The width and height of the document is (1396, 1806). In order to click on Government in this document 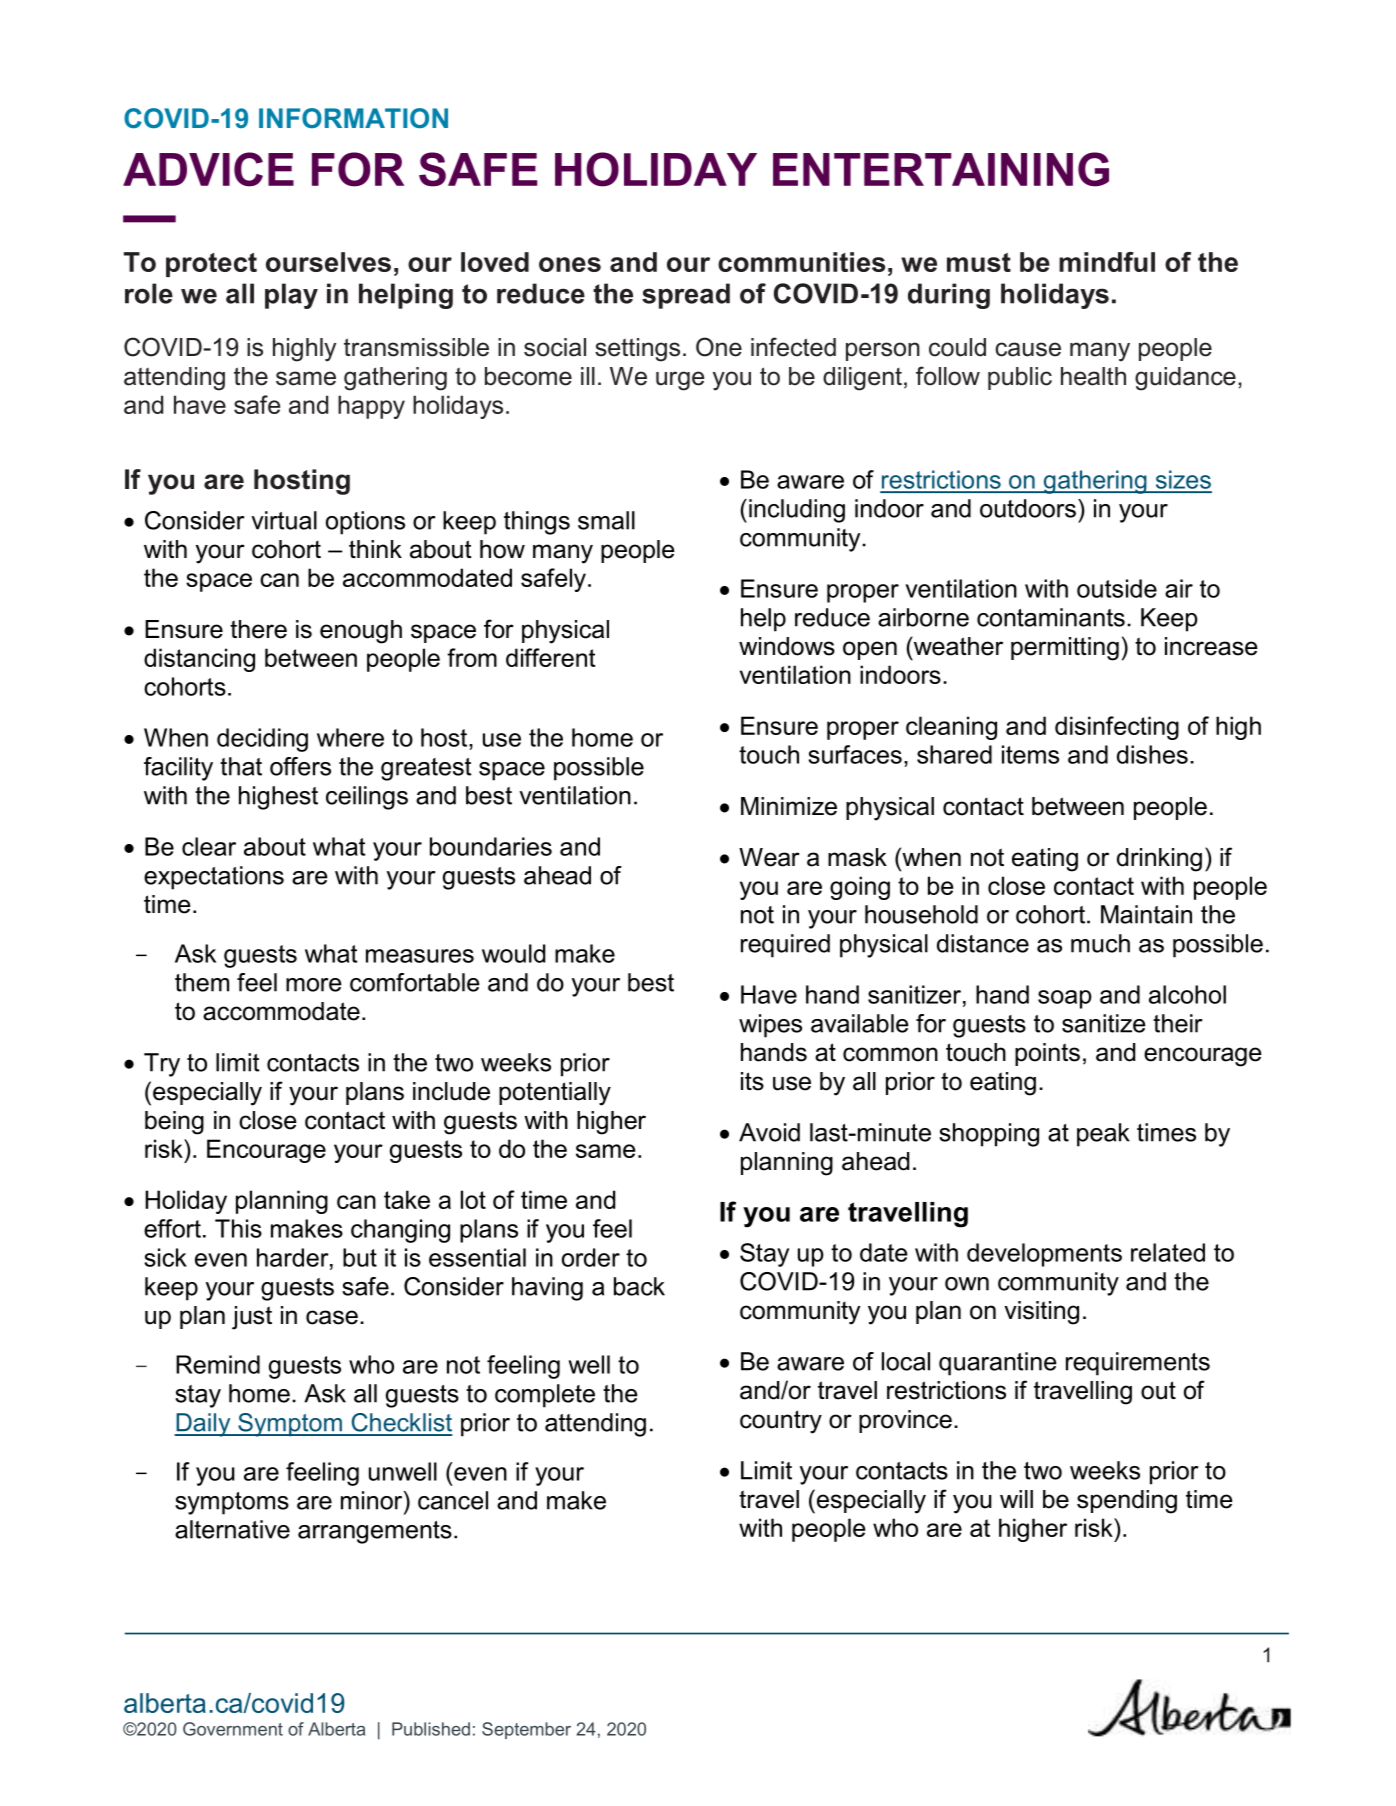, I will do `click(233, 1729)`.
